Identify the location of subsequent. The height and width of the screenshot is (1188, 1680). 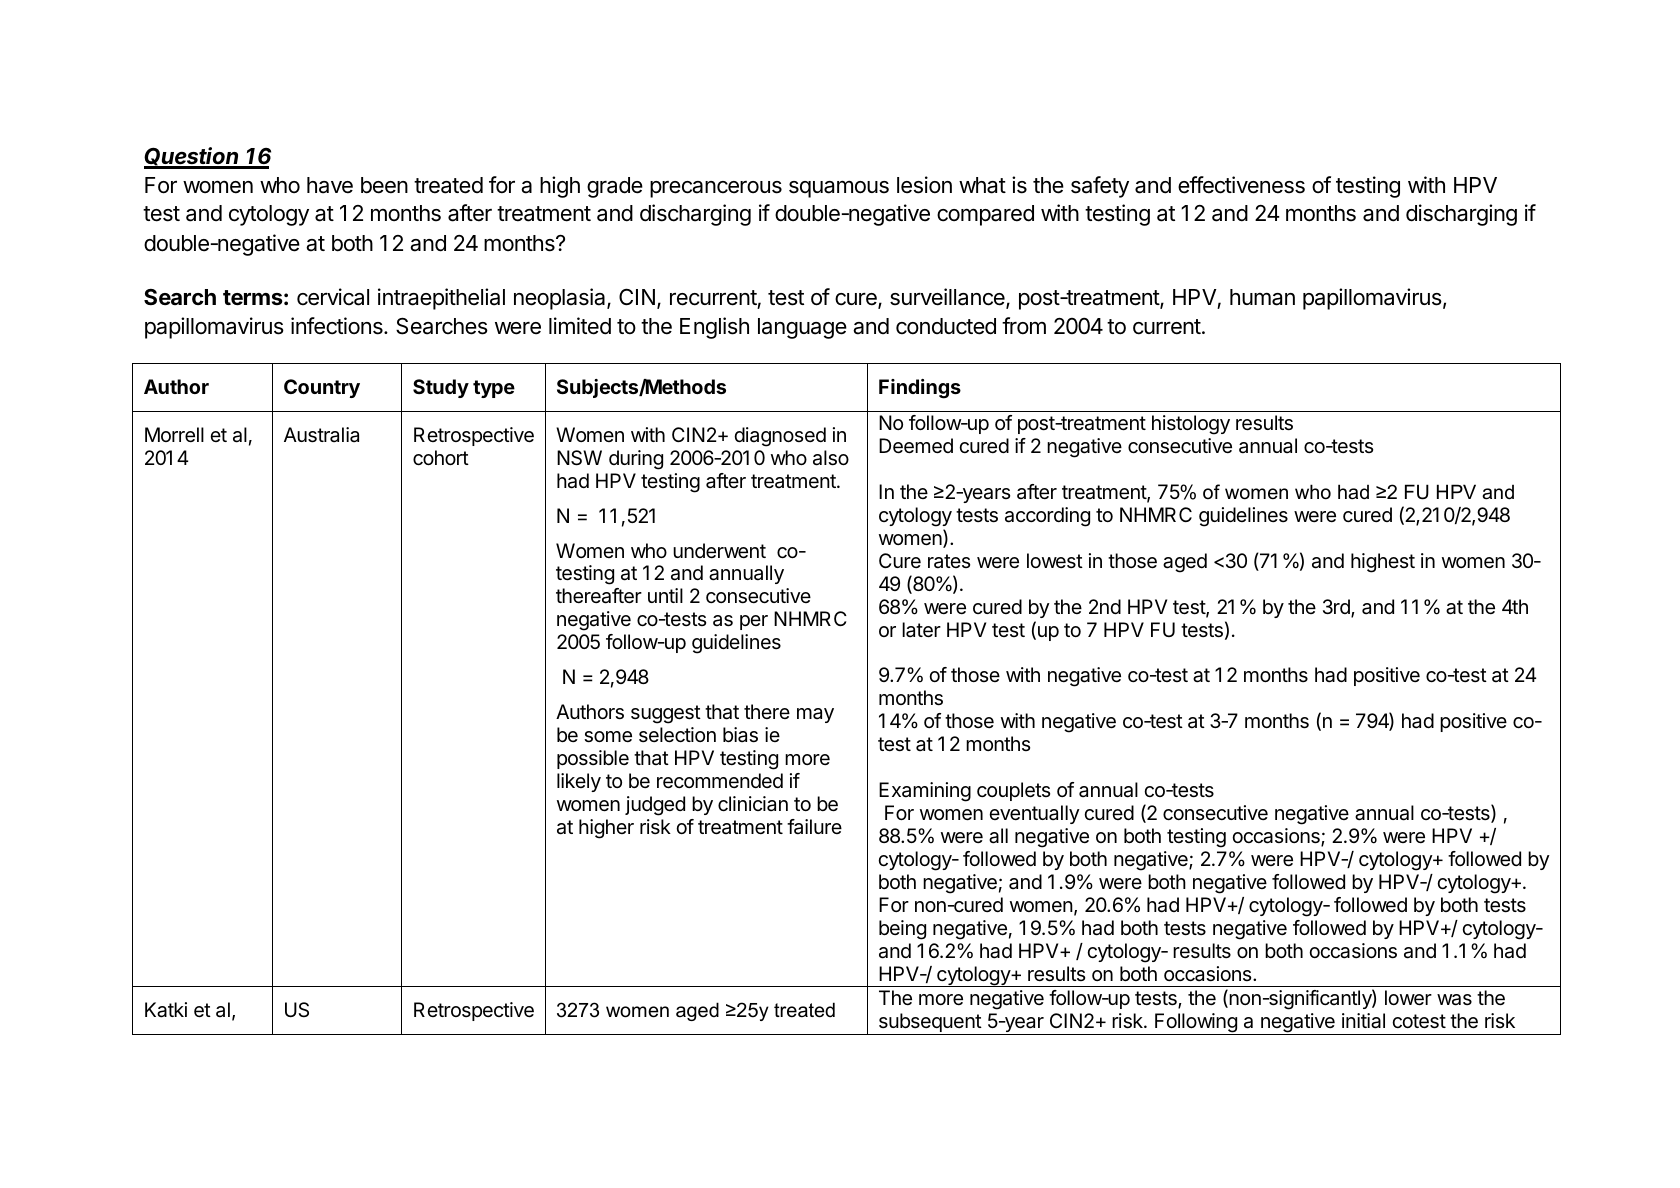
(929, 1024).
